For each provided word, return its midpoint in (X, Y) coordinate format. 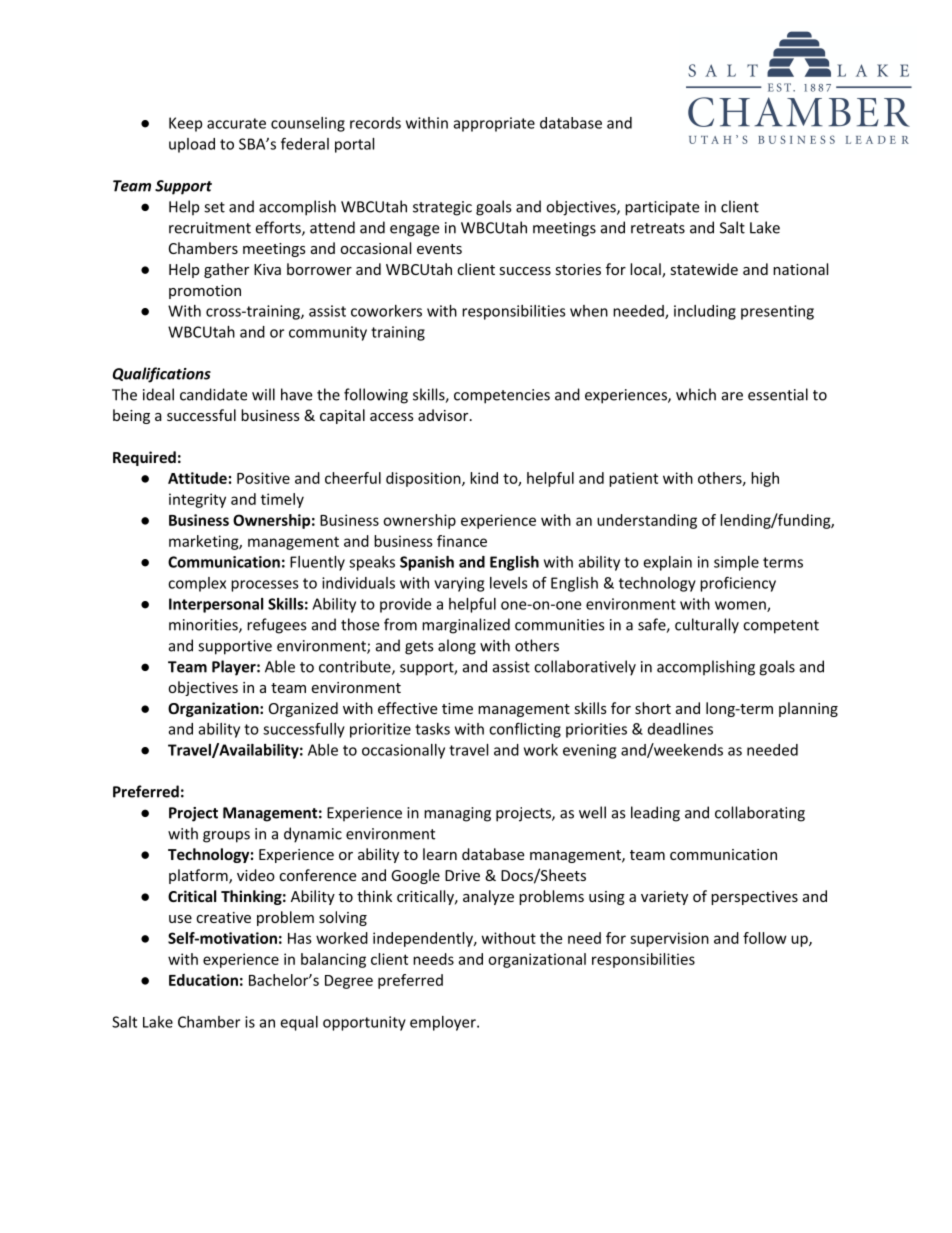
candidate (213, 394)
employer (444, 1023)
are (732, 396)
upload (192, 145)
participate (662, 208)
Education (203, 980)
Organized (303, 709)
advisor (444, 415)
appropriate (494, 124)
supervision (669, 939)
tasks (432, 729)
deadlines (680, 729)
